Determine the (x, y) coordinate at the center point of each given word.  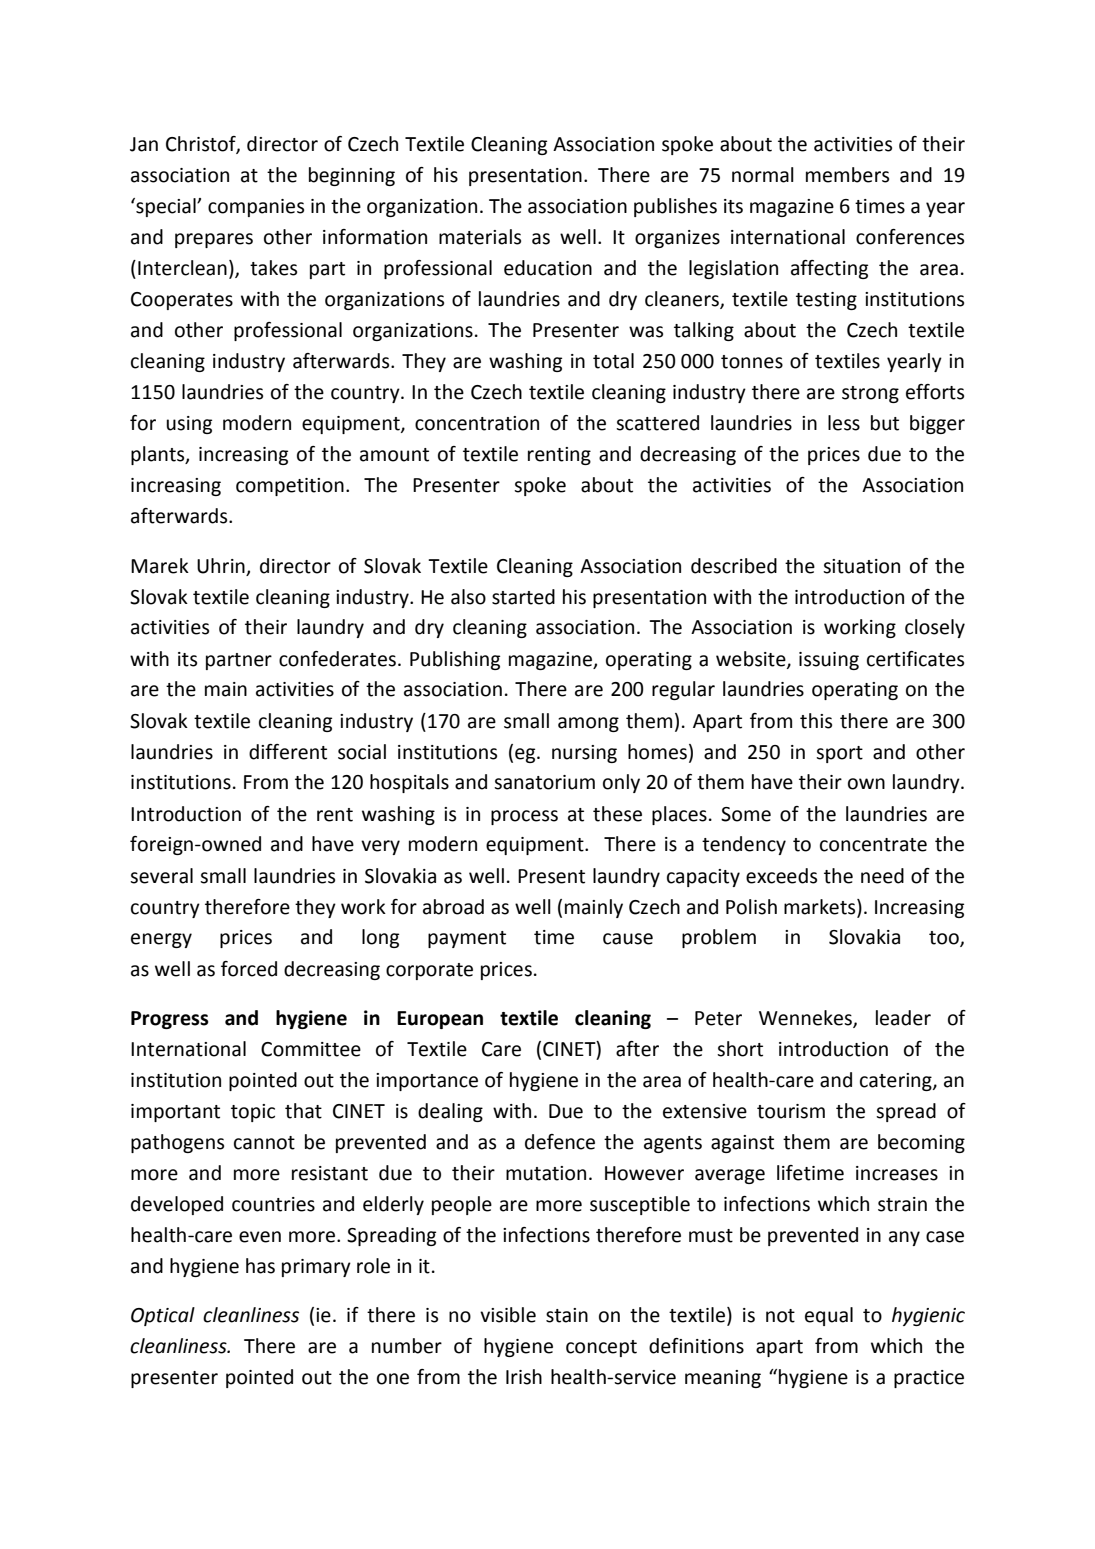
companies (256, 208)
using (189, 425)
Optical (163, 1316)
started (523, 597)
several (161, 876)
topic (253, 1113)
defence (560, 1142)
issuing (829, 661)
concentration (477, 423)
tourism (791, 1111)
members (847, 175)
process (524, 817)
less (844, 423)
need (882, 876)
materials (480, 237)
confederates (337, 659)
